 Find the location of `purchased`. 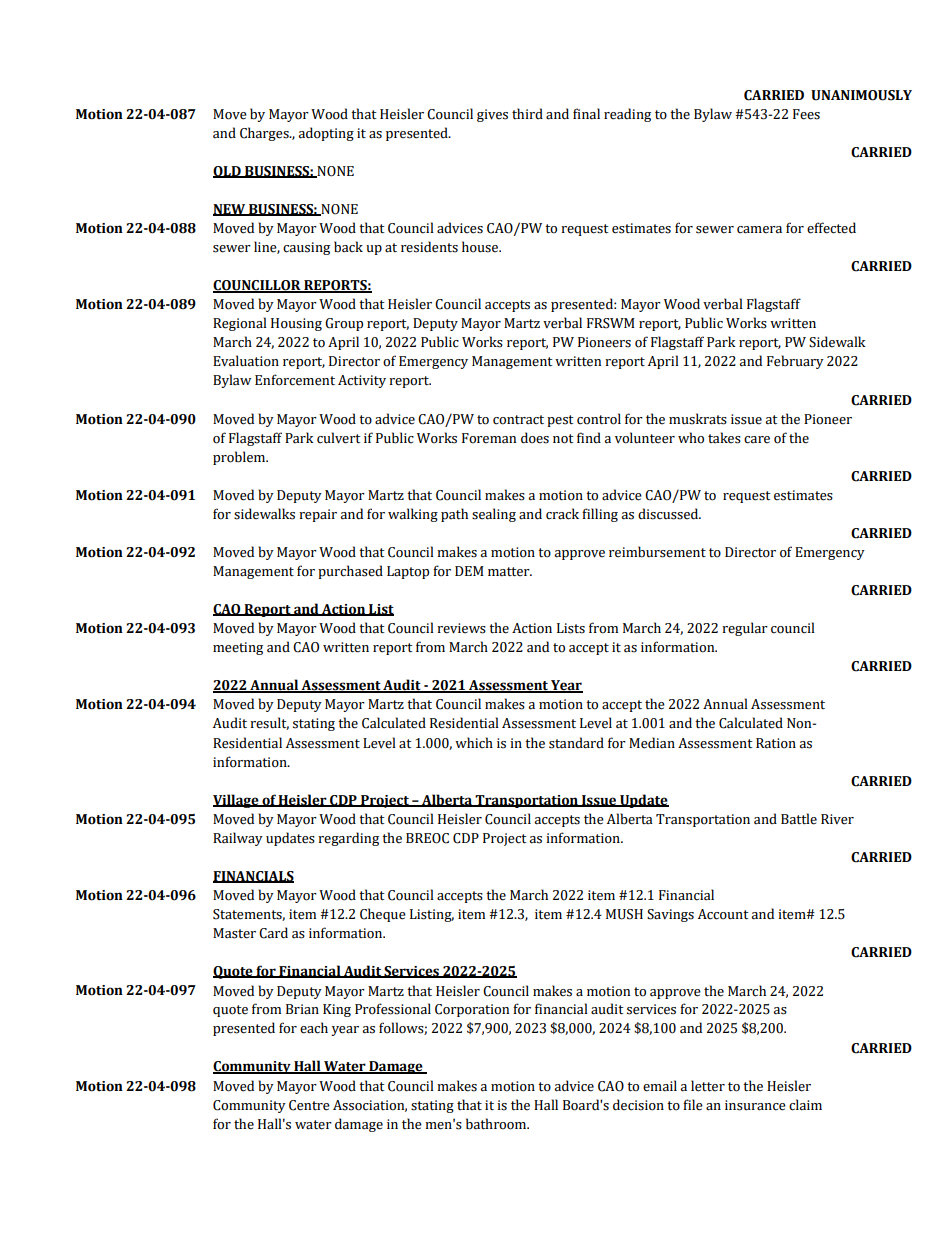

purchased is located at coordinates (350, 572).
